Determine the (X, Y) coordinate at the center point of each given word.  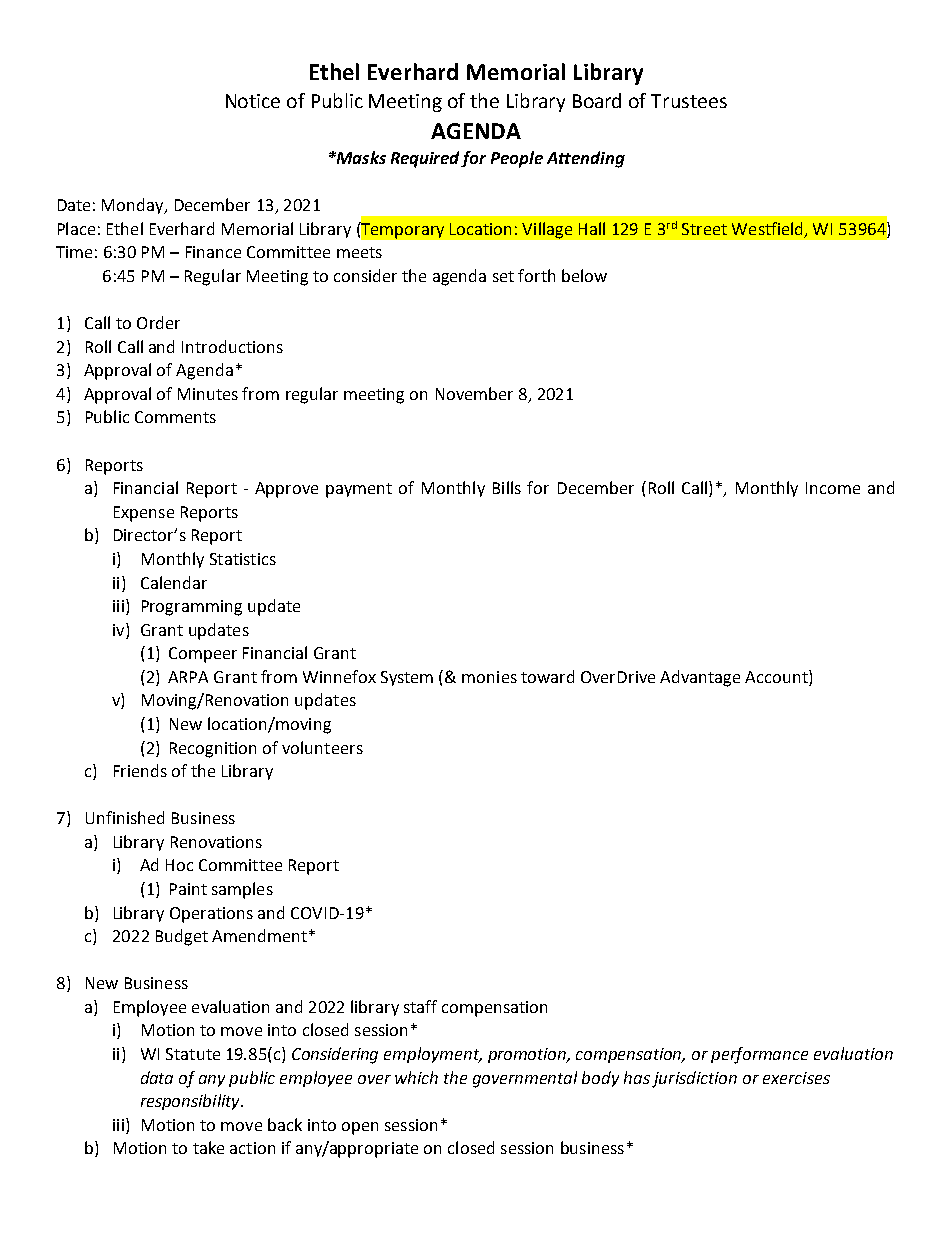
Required (426, 159)
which (416, 1077)
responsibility (191, 1102)
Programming (192, 608)
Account (777, 676)
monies (489, 677)
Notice (253, 101)
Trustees (689, 101)
